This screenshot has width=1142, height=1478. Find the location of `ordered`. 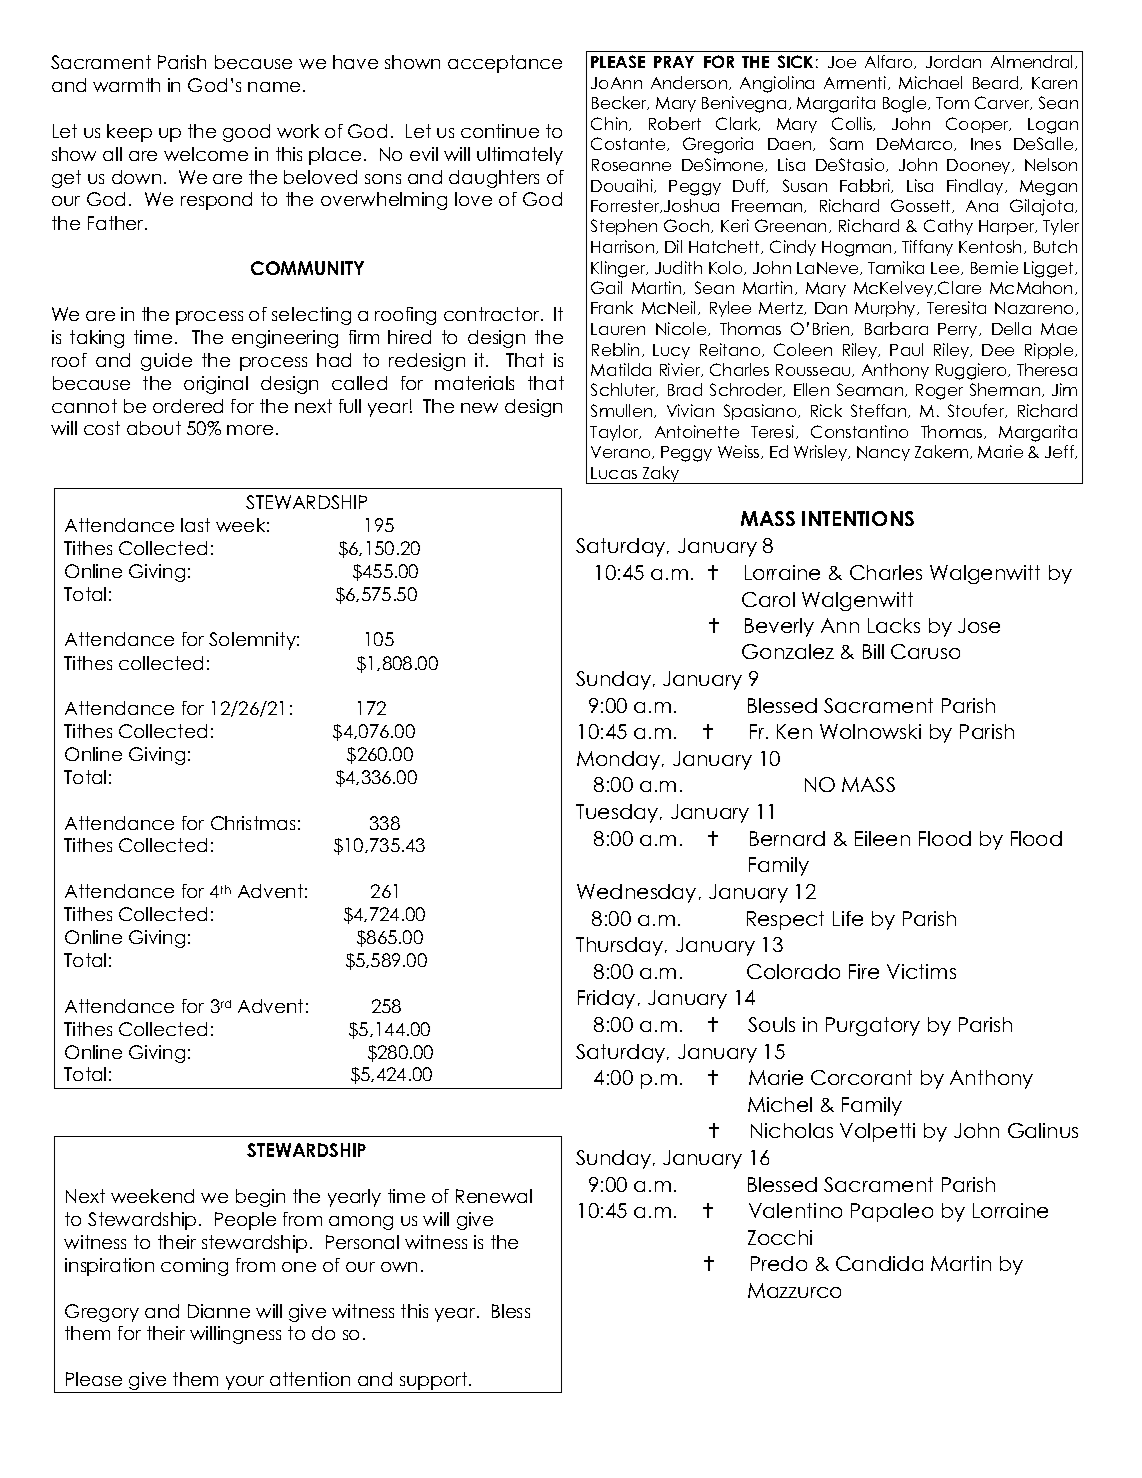

ordered is located at coordinates (188, 406).
